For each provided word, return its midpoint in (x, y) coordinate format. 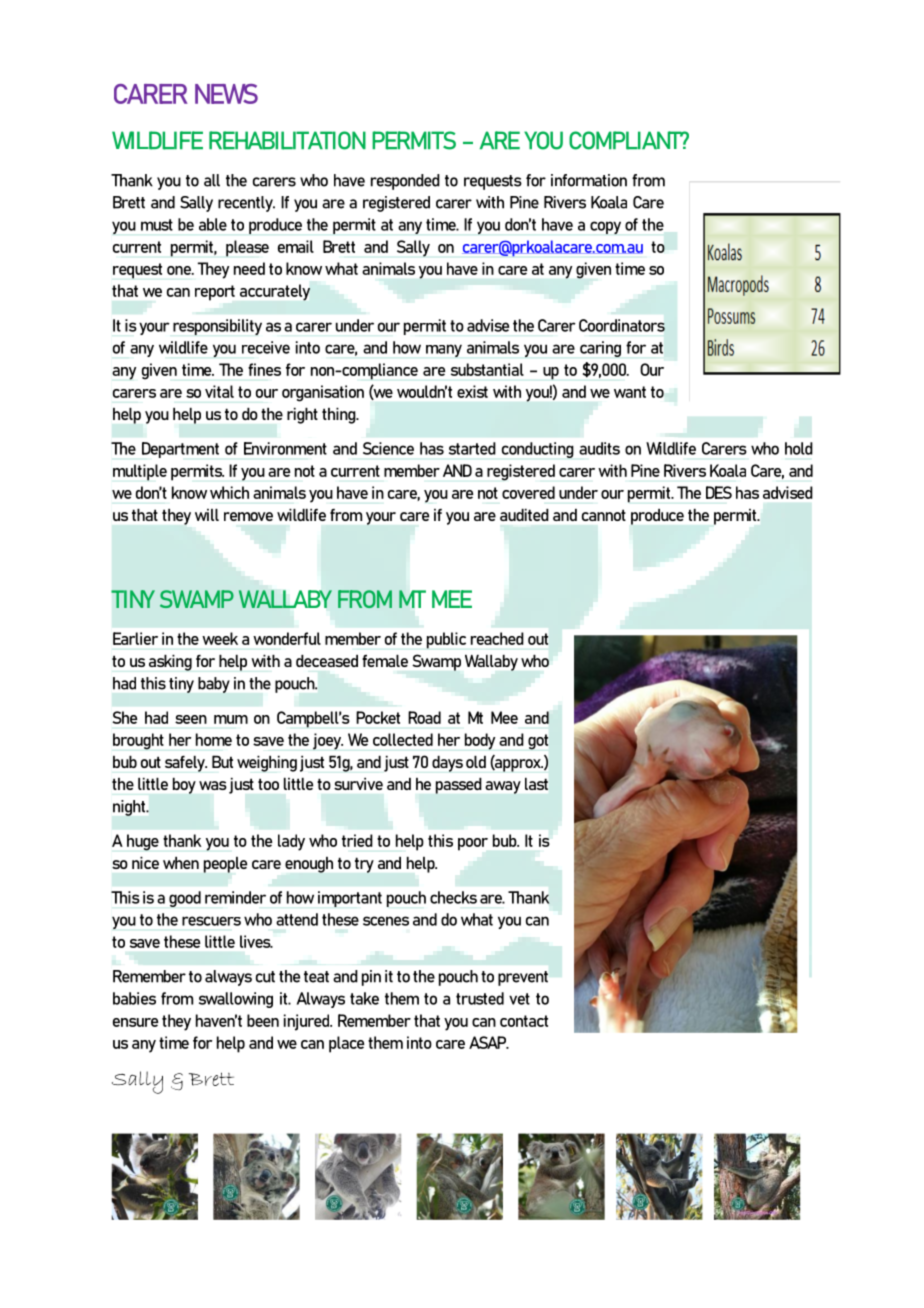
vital (219, 391)
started (472, 448)
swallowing (236, 1000)
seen (191, 719)
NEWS (226, 94)
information (589, 180)
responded (405, 182)
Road (424, 717)
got (538, 742)
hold (799, 448)
